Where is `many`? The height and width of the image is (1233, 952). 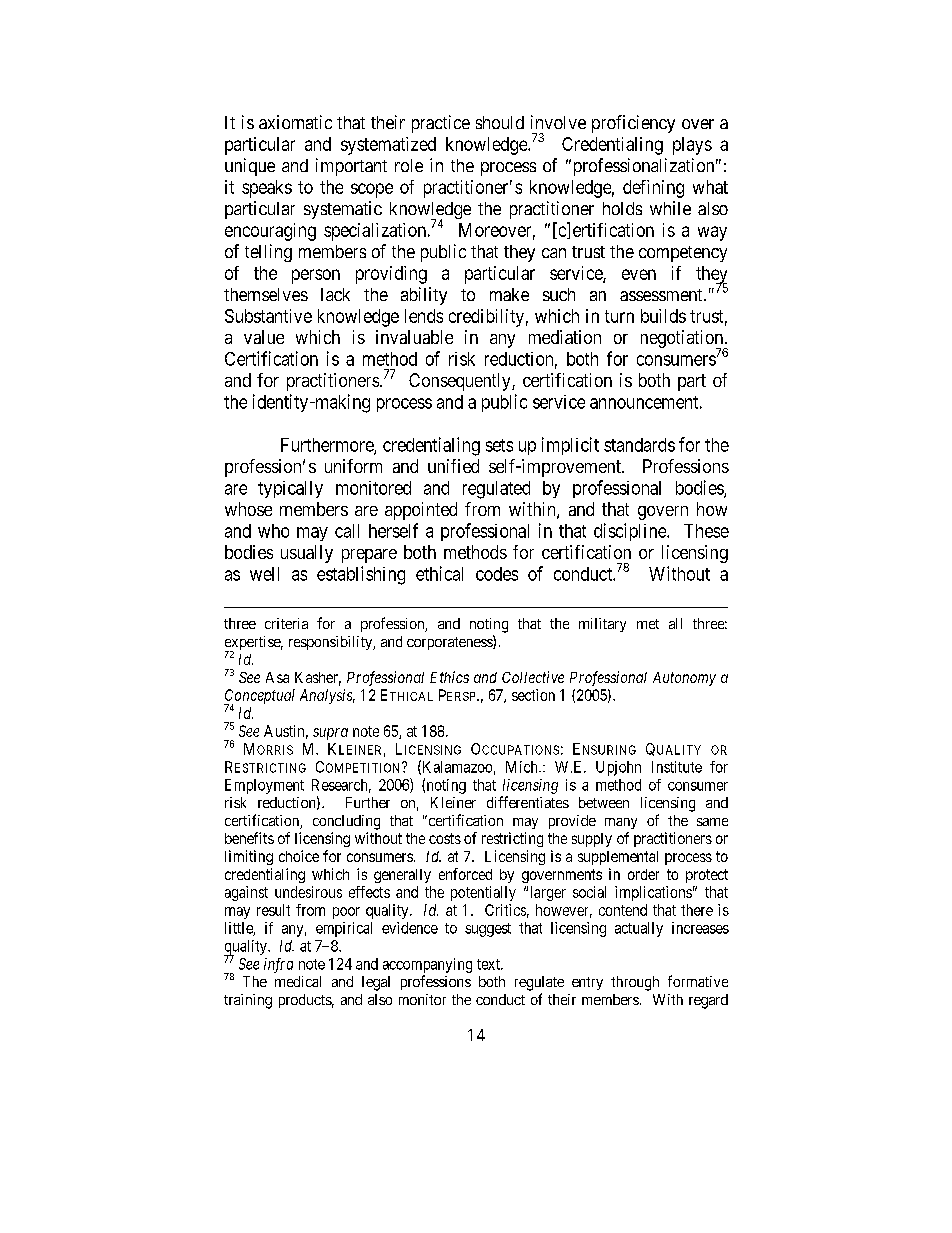 many is located at coordinates (621, 823).
